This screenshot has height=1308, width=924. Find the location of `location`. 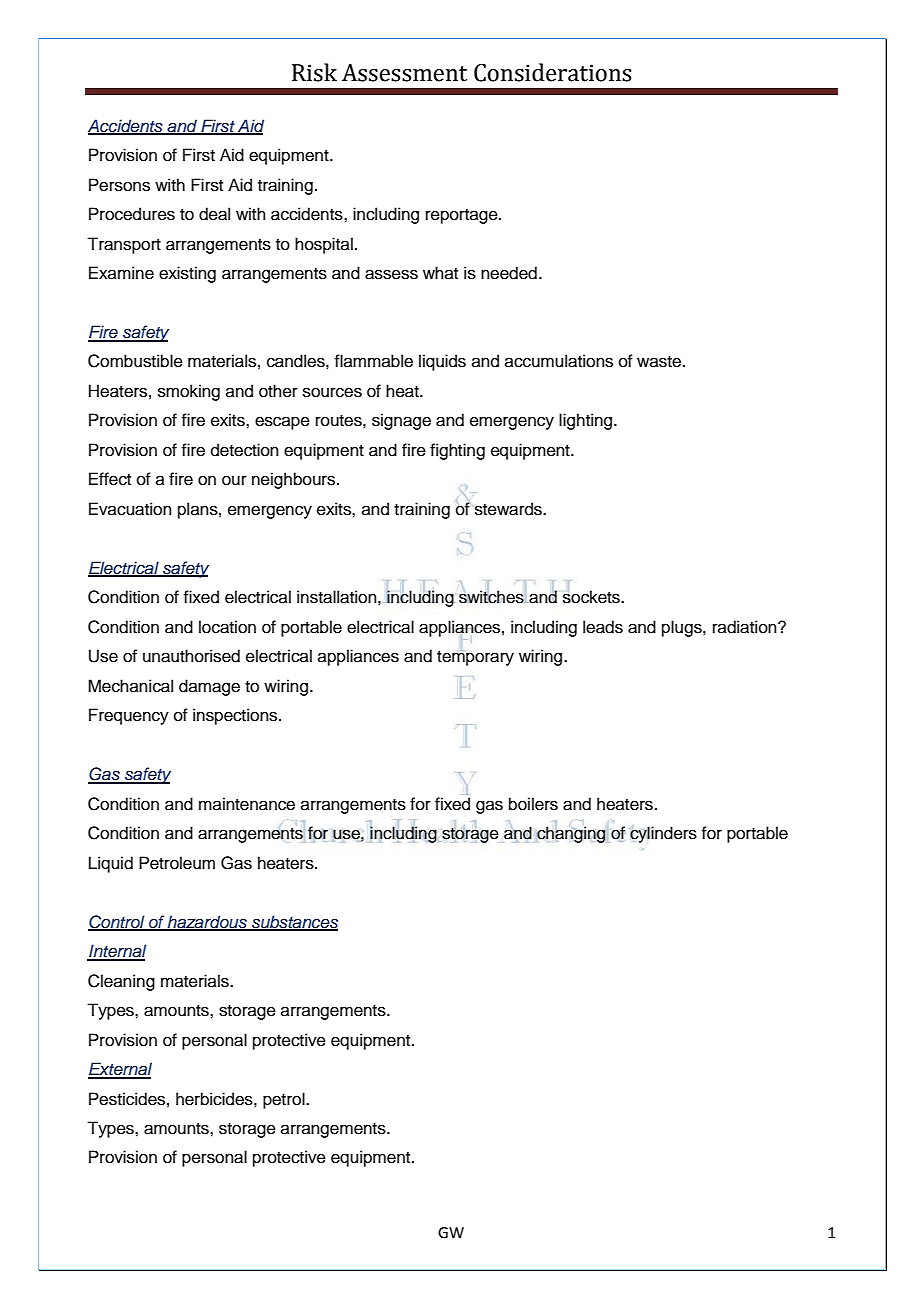

location is located at coordinates (227, 627).
